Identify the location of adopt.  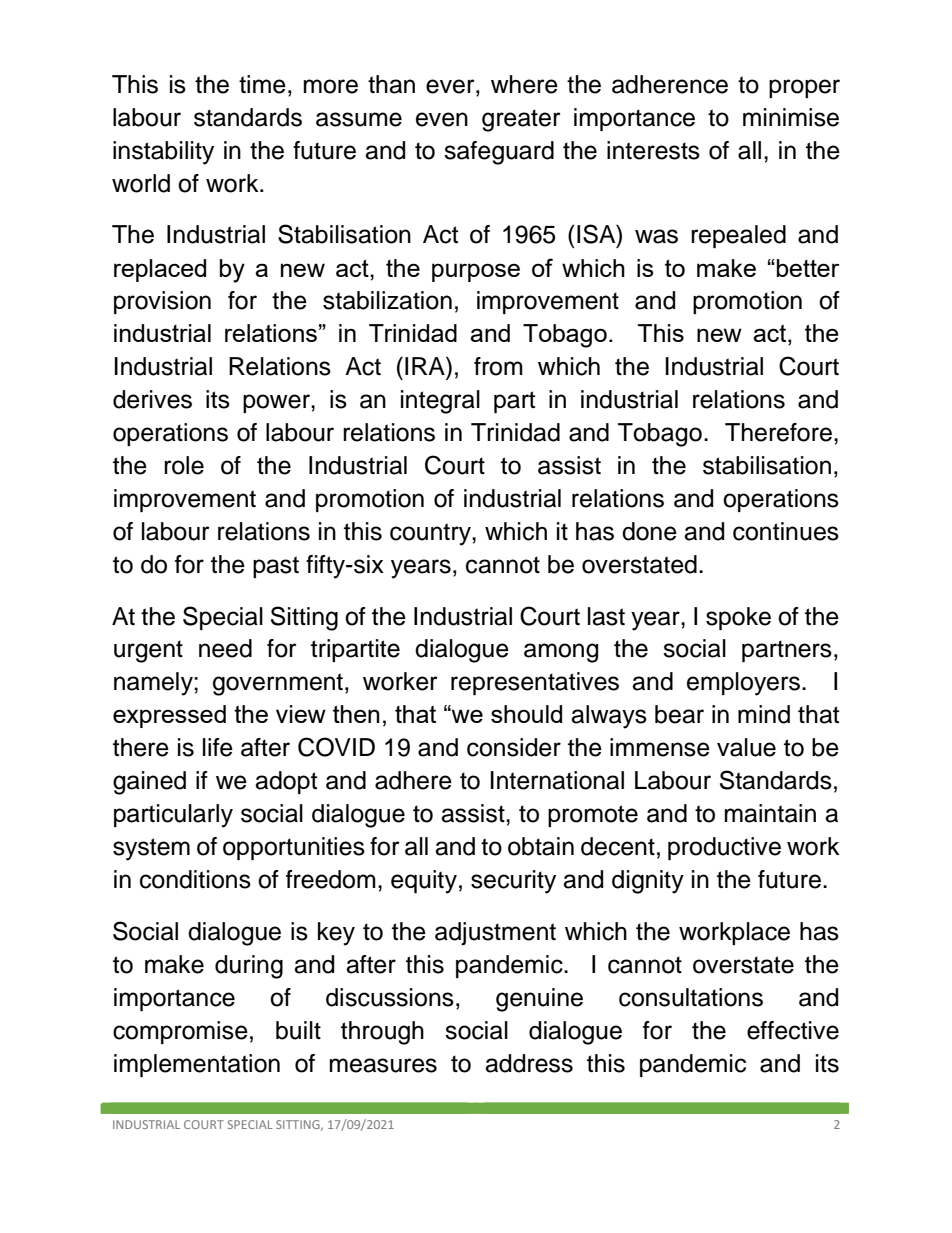
(286, 782).
